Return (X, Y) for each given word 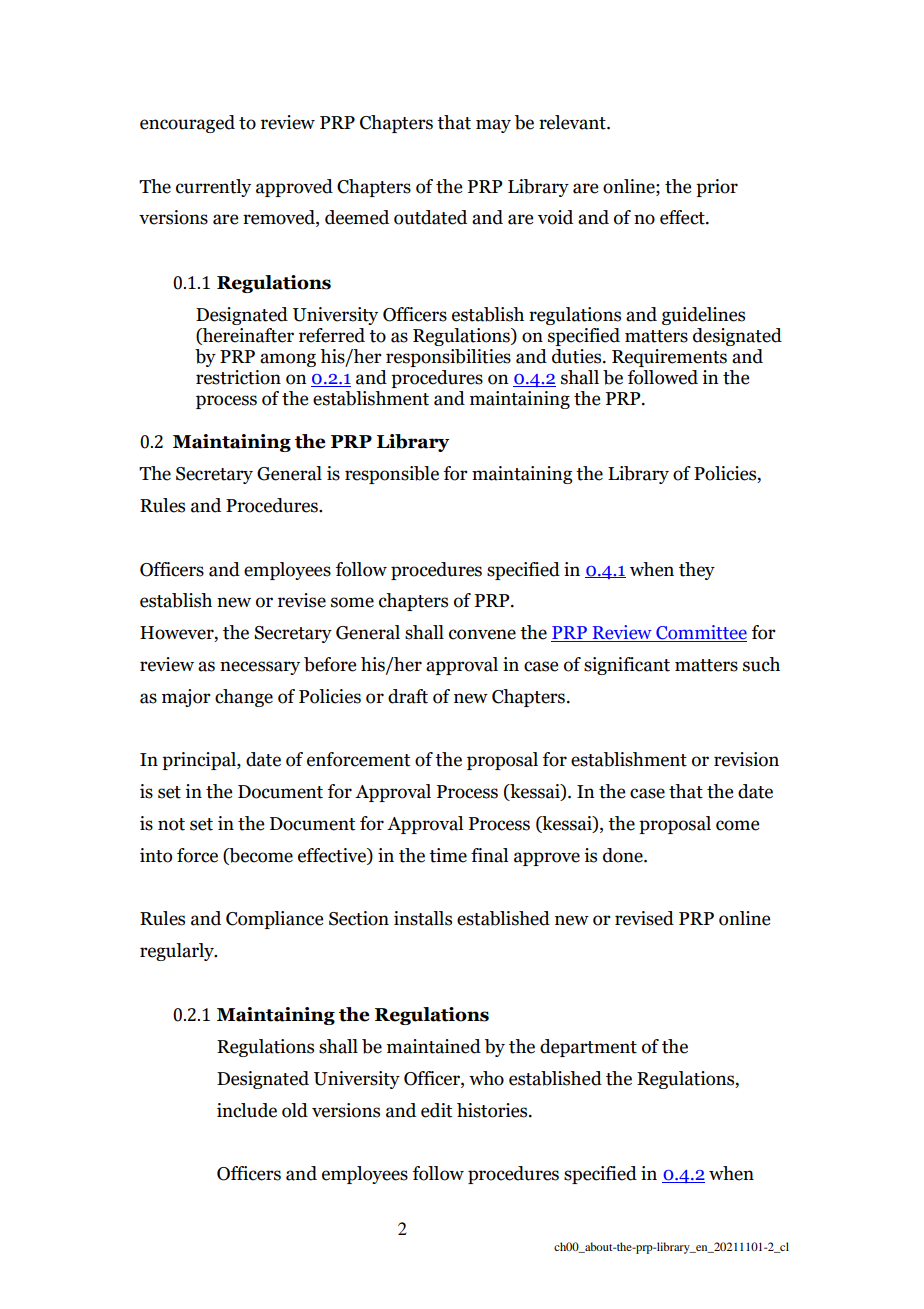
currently (213, 188)
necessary (260, 668)
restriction (238, 377)
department (588, 1048)
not (171, 824)
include (247, 1110)
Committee (700, 633)
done (624, 855)
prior (717, 188)
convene (482, 634)
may (493, 126)
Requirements (669, 358)
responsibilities (448, 358)
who (486, 1078)
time (448, 855)
